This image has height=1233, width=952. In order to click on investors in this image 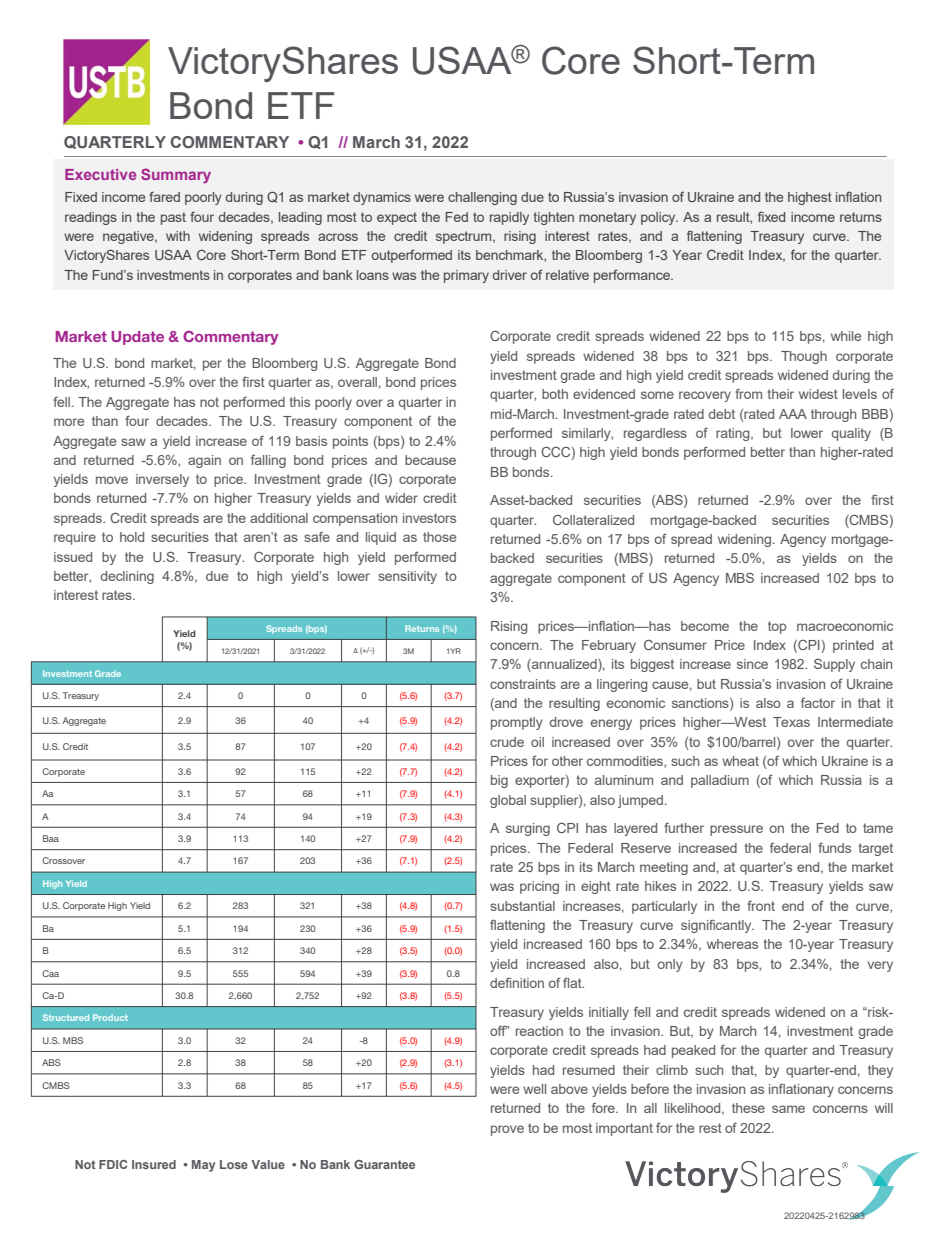, I will do `click(429, 518)`.
